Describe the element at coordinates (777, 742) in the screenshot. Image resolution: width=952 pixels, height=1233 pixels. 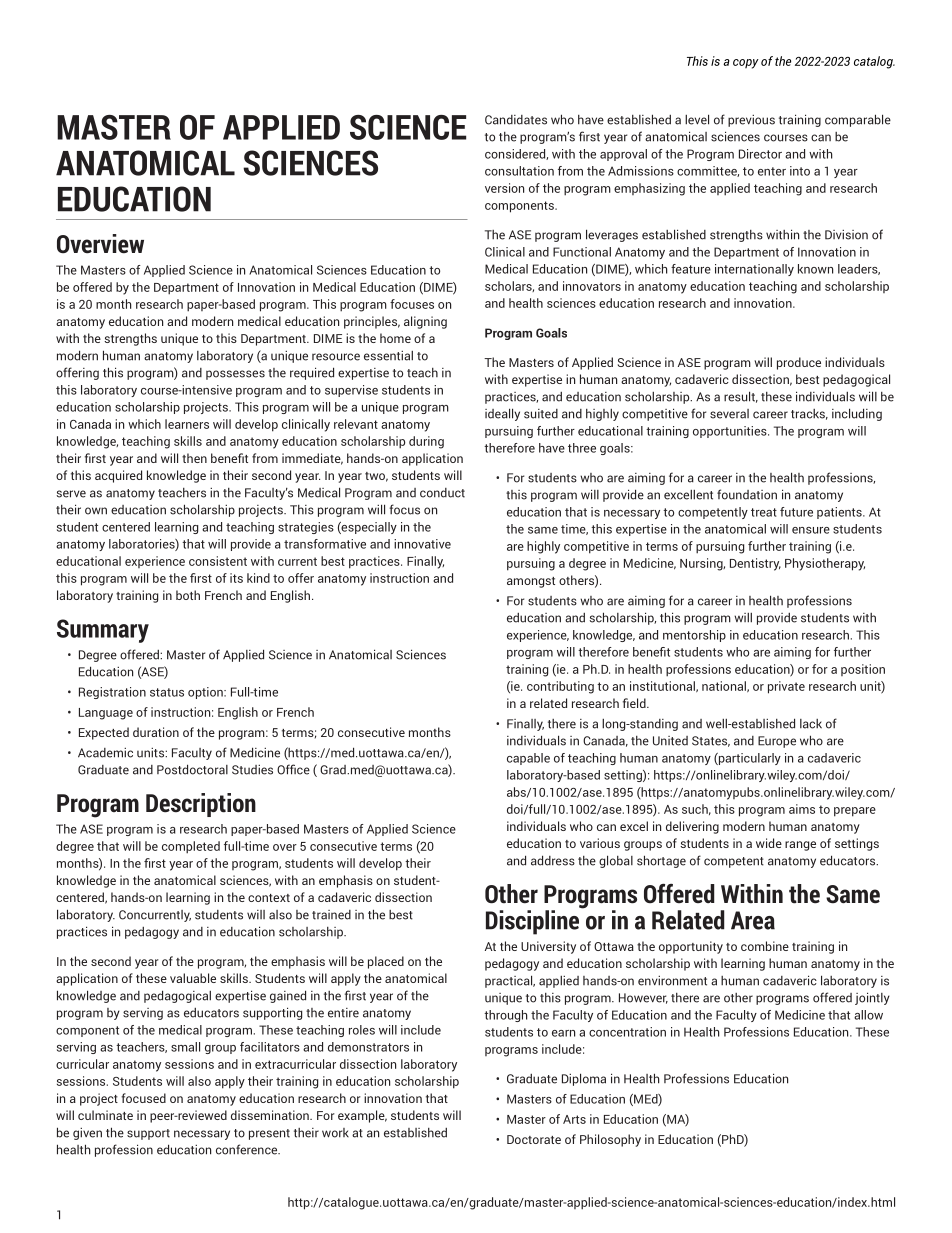
I see `Europe` at that location.
